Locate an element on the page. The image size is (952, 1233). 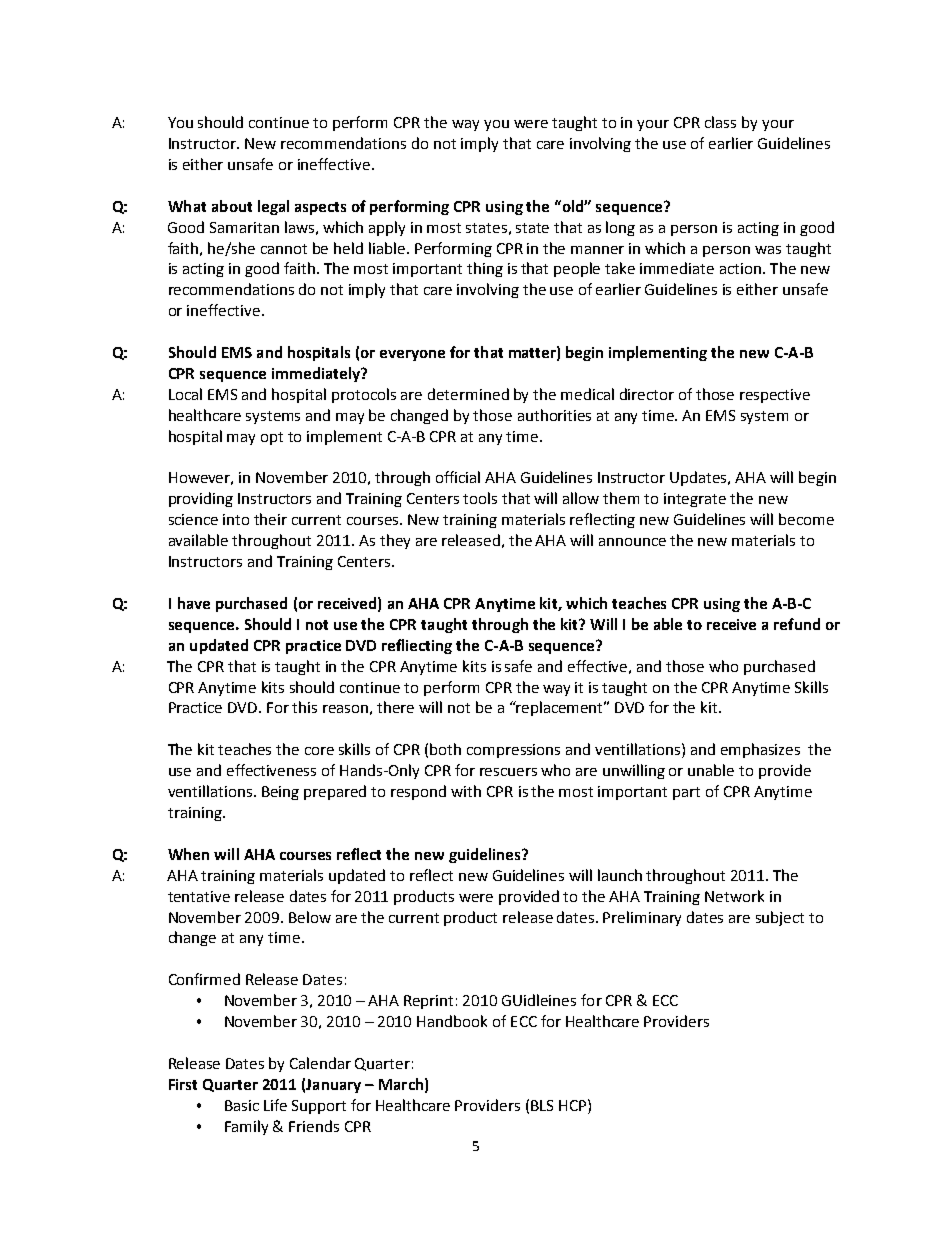
determined is located at coordinates (468, 394).
